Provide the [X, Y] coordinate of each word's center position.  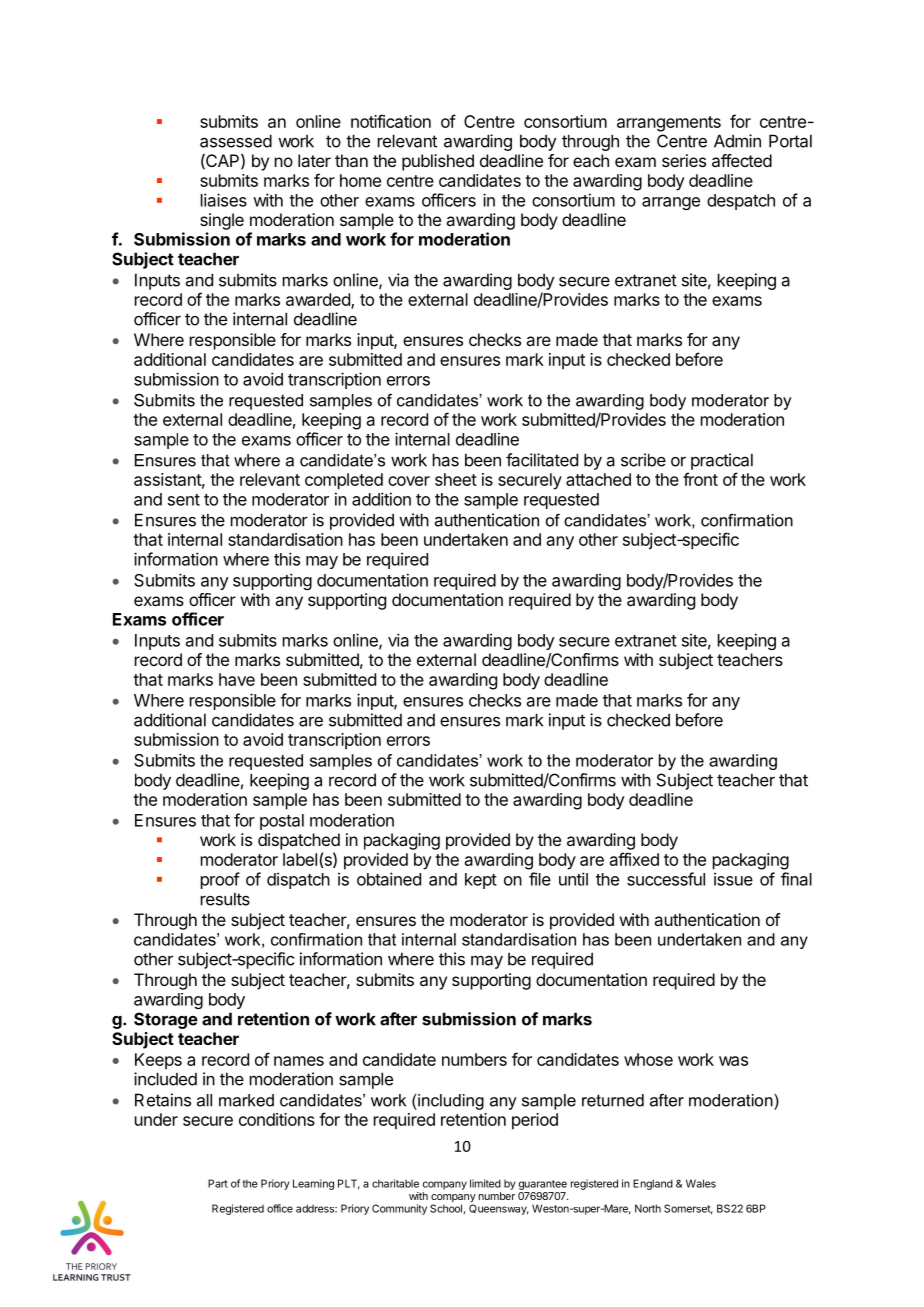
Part [218, 1183]
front [700, 479]
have [237, 679]
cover [409, 481]
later [314, 160]
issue [733, 879]
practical [722, 461]
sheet [456, 479]
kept [481, 881]
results [225, 899]
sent [184, 500]
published [438, 162]
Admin [737, 141]
